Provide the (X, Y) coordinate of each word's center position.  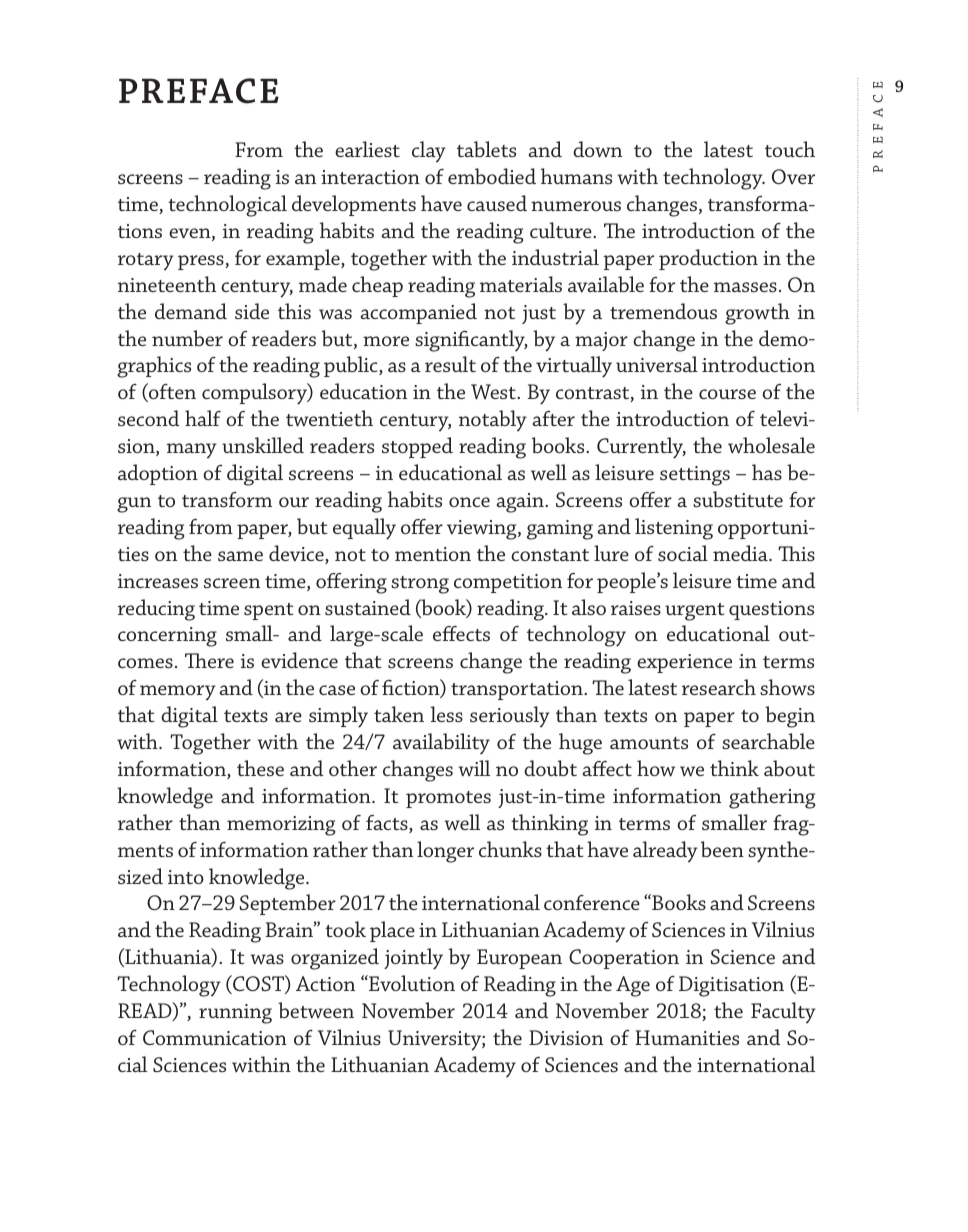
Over (793, 176)
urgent (695, 612)
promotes (448, 799)
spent (269, 611)
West (494, 392)
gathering (772, 798)
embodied (492, 176)
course (727, 394)
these (260, 768)
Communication (215, 1037)
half (203, 418)
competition (508, 583)
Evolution (411, 983)
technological (227, 206)
